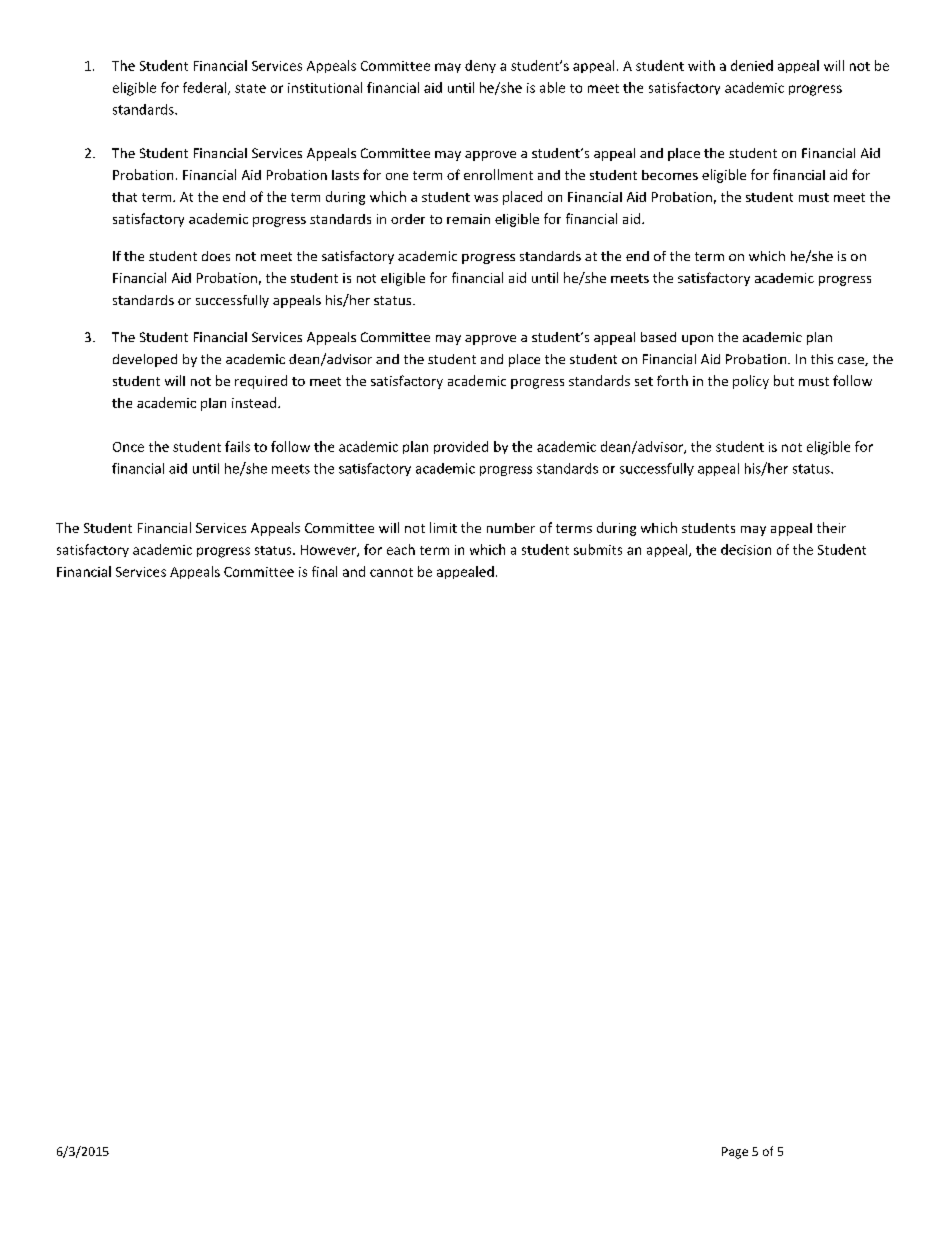 This document has height=1233, width=952. What do you see at coordinates (401, 549) in the document?
I see `each` at bounding box center [401, 549].
